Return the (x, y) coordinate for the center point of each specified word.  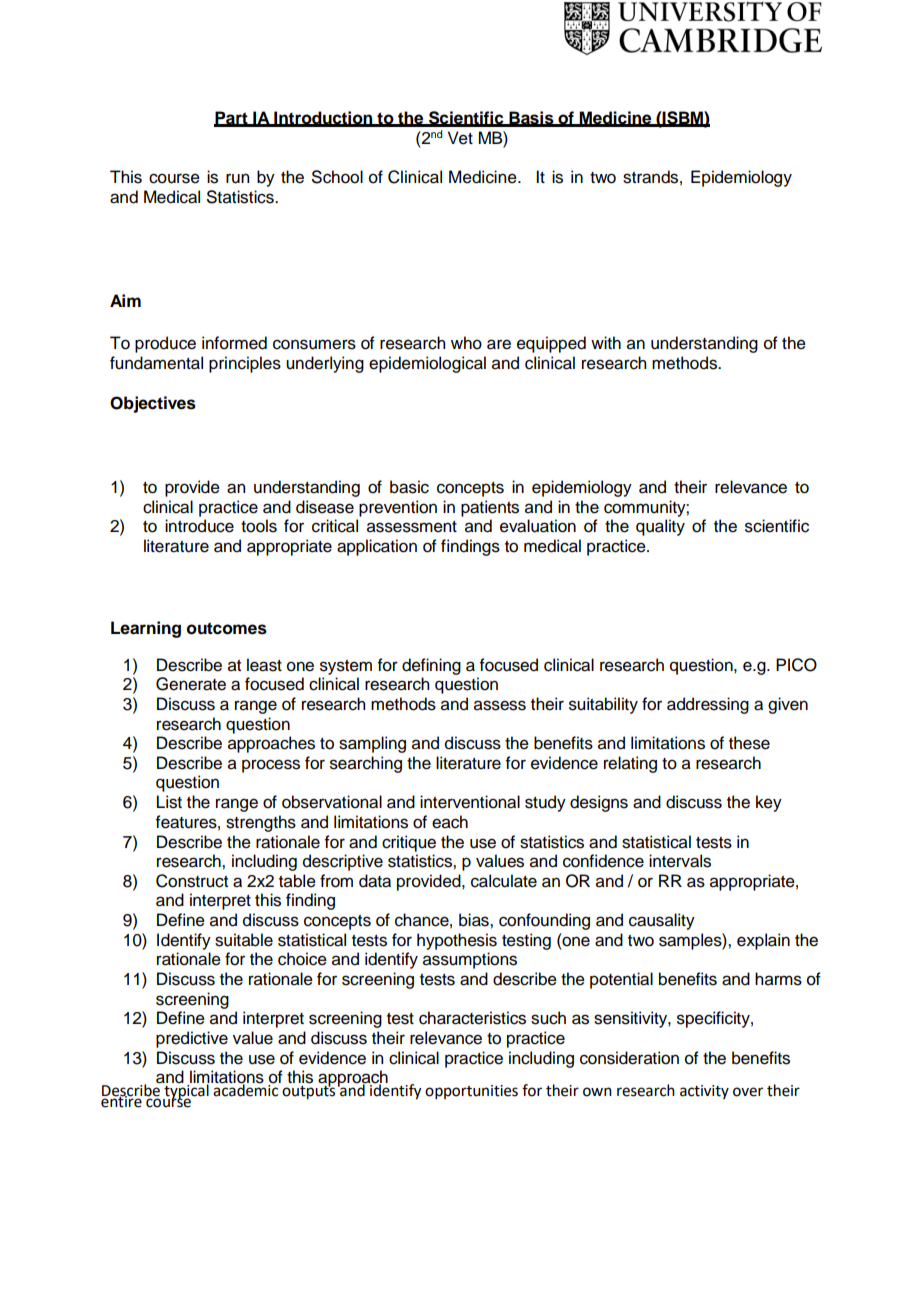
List (169, 802)
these (749, 743)
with (606, 342)
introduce (199, 526)
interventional (470, 802)
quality (660, 527)
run (237, 178)
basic (409, 487)
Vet (460, 138)
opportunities (471, 1092)
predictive (192, 1039)
